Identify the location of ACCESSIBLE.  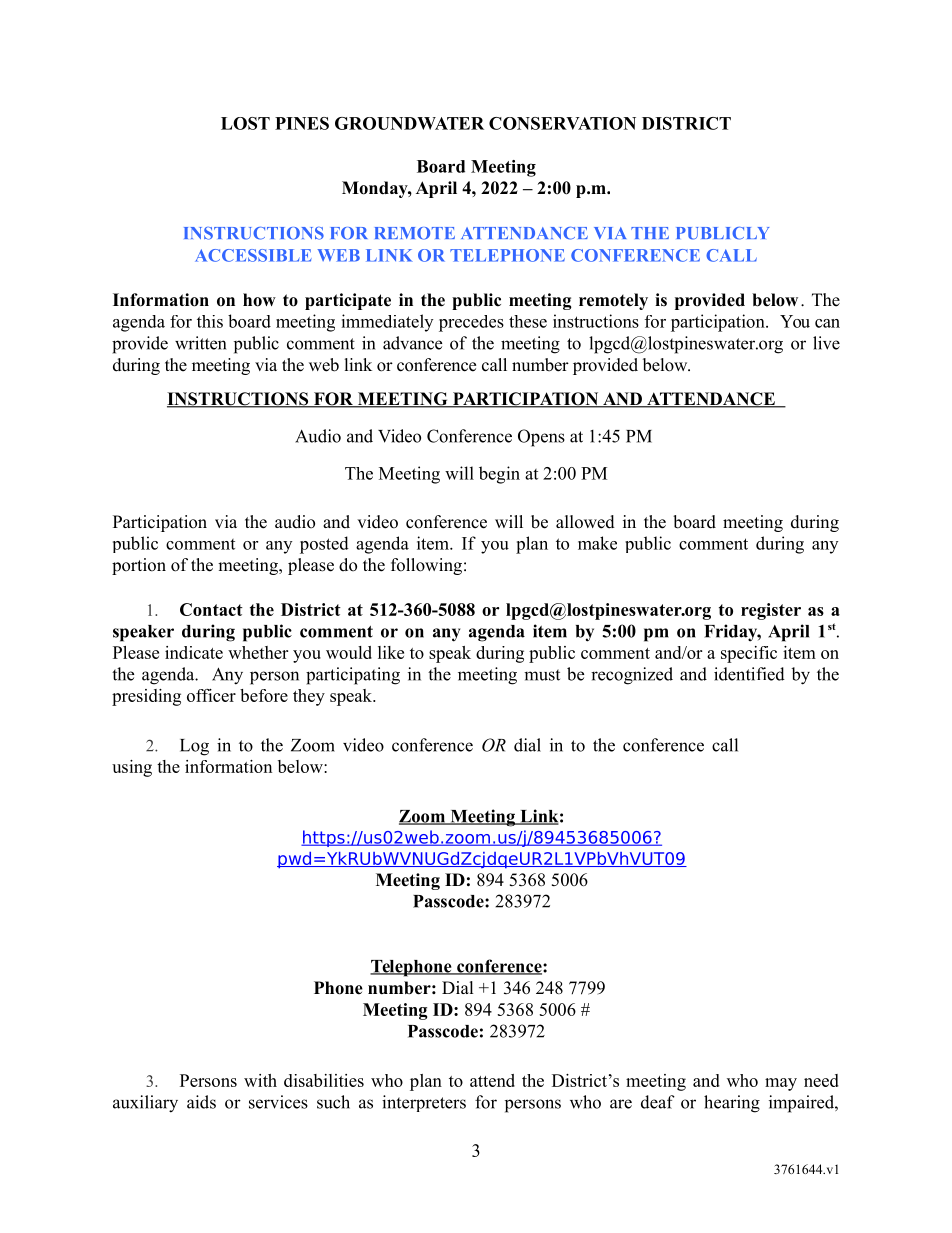
(253, 255).
